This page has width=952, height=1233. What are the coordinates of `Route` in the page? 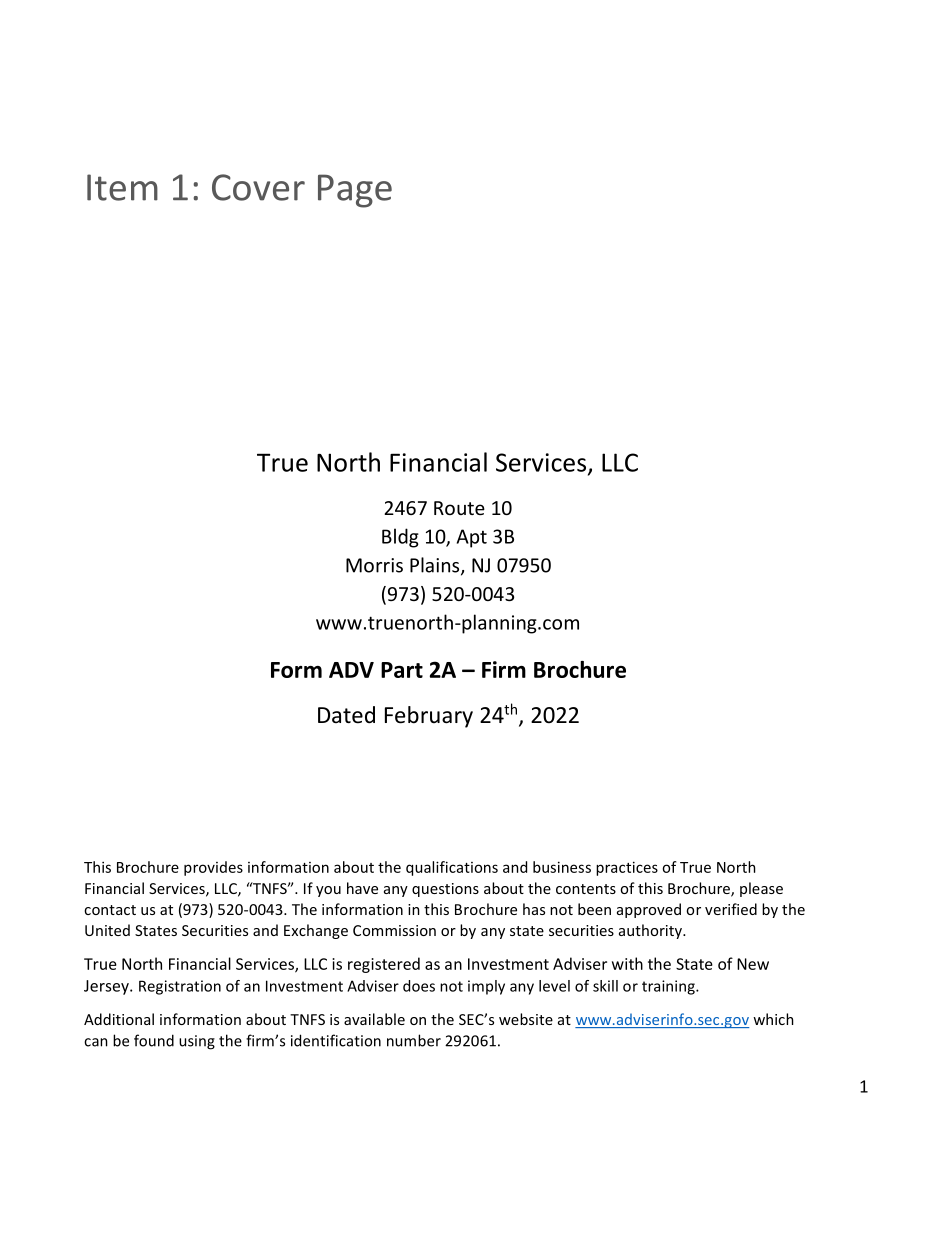 It's located at (459, 508).
